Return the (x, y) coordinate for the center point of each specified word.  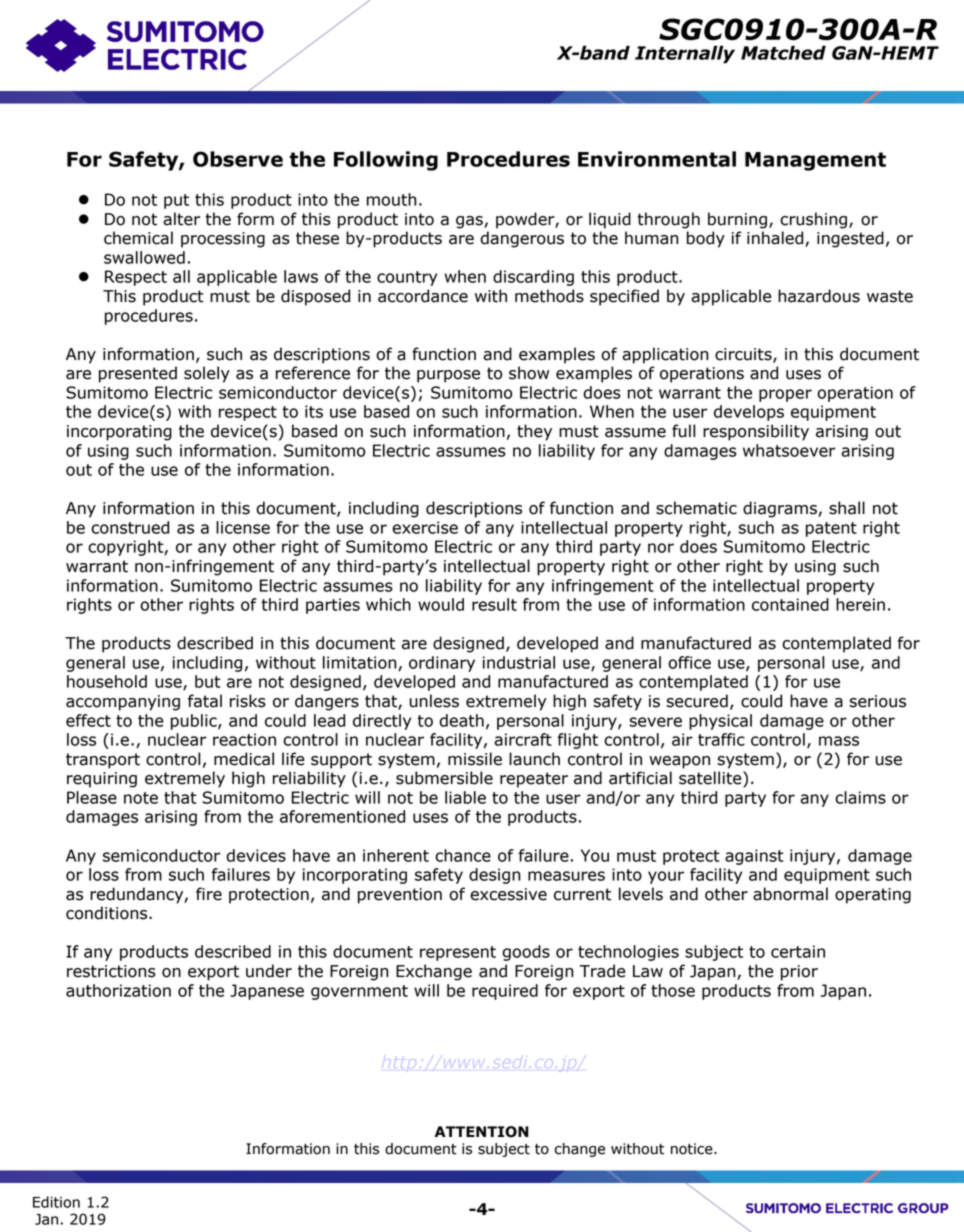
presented (138, 374)
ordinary (442, 664)
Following (386, 161)
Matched (783, 52)
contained (790, 604)
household (107, 681)
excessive (508, 894)
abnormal (790, 894)
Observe (238, 159)
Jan (46, 1219)
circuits (744, 355)
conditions (108, 913)
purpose (448, 376)
